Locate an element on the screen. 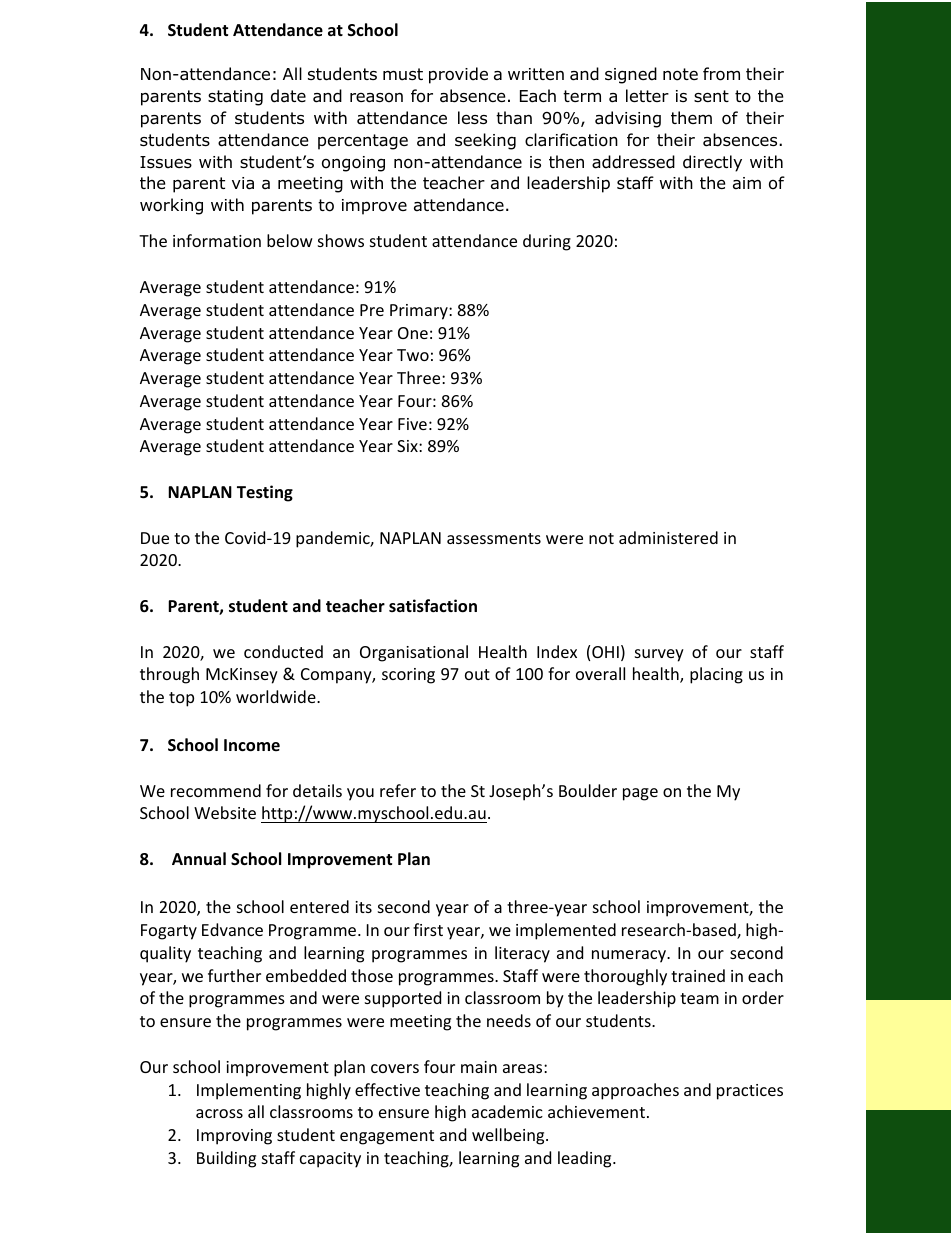 The height and width of the screenshot is (1233, 952). wellbeing is located at coordinates (509, 1136).
